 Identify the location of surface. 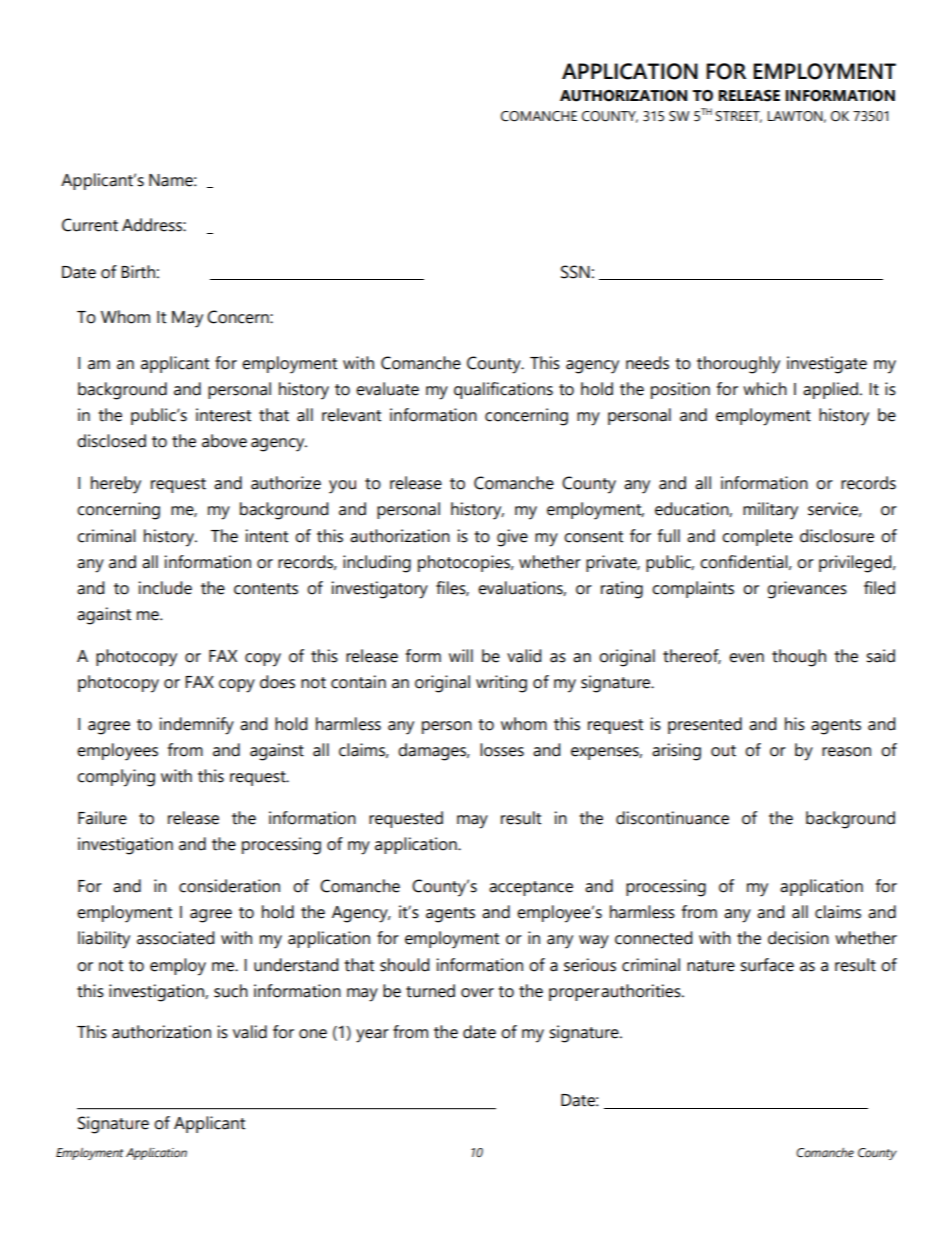
(767, 965).
